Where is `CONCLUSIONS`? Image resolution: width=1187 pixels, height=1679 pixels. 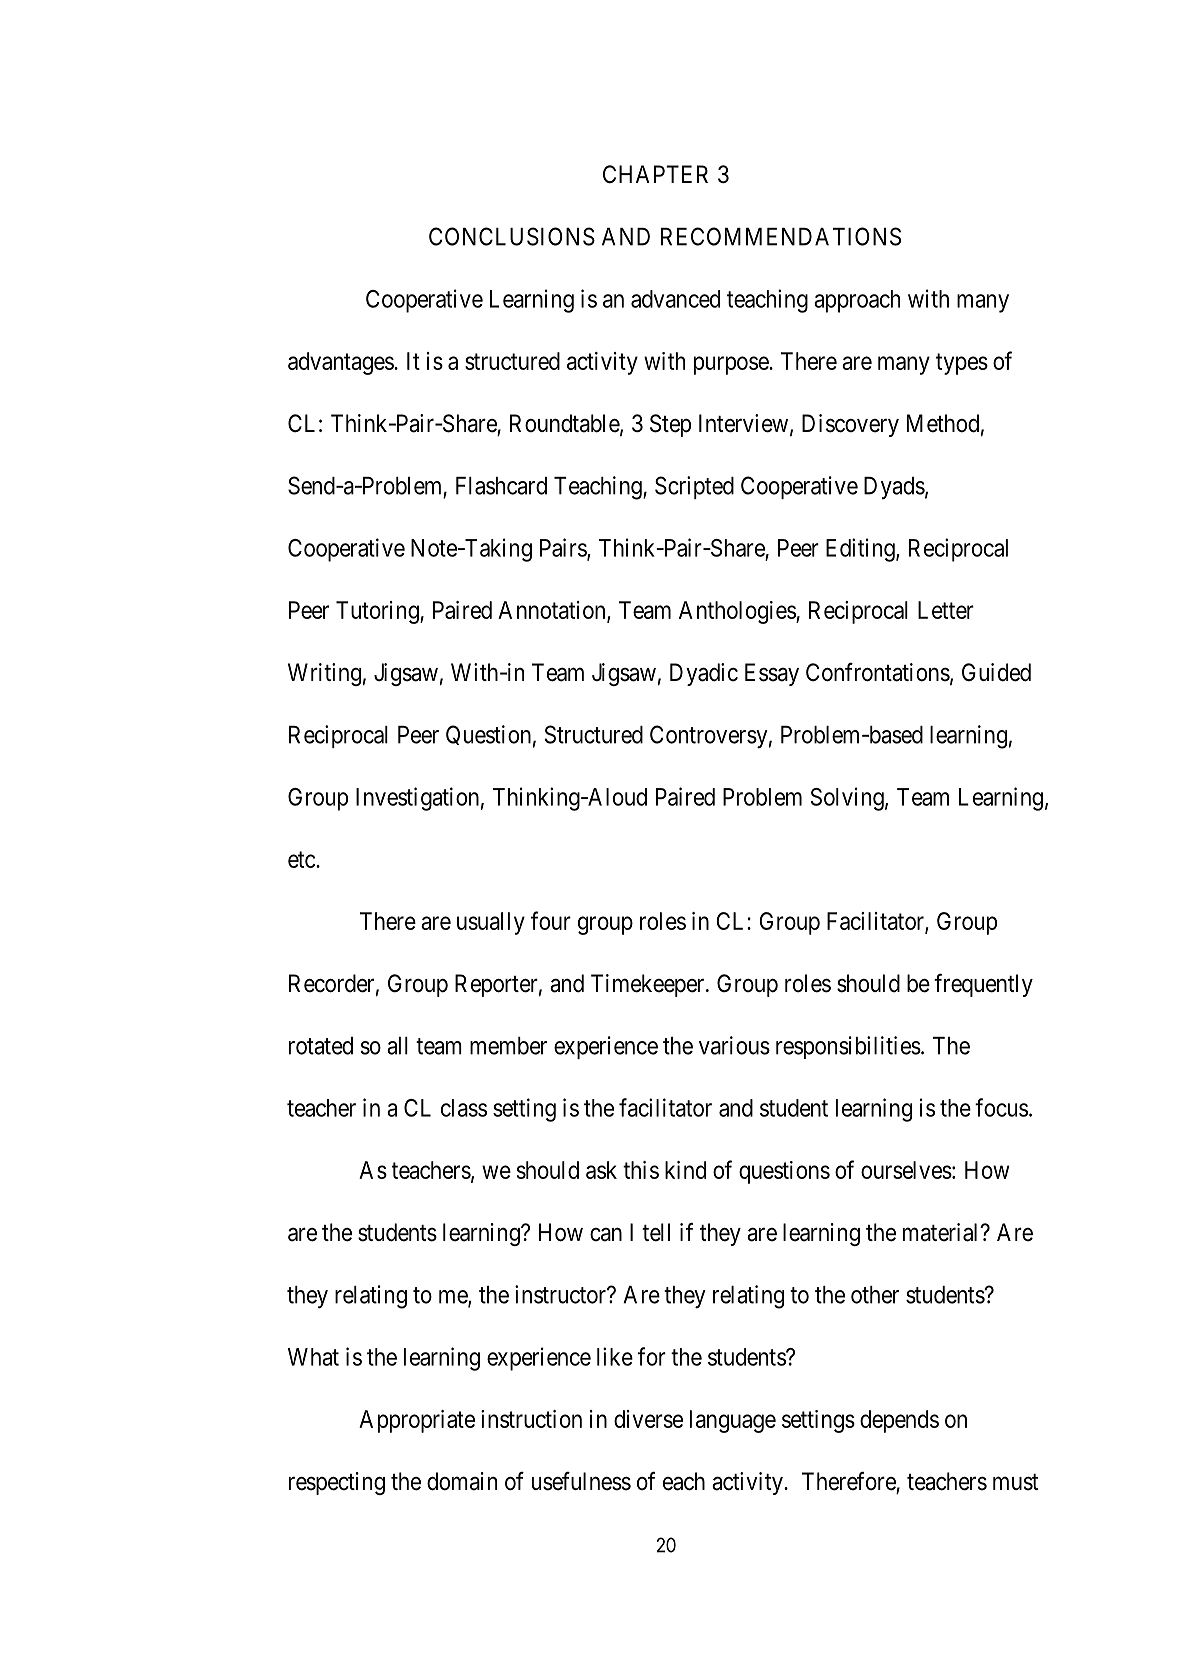
CONCLUSIONS is located at coordinates (512, 236).
